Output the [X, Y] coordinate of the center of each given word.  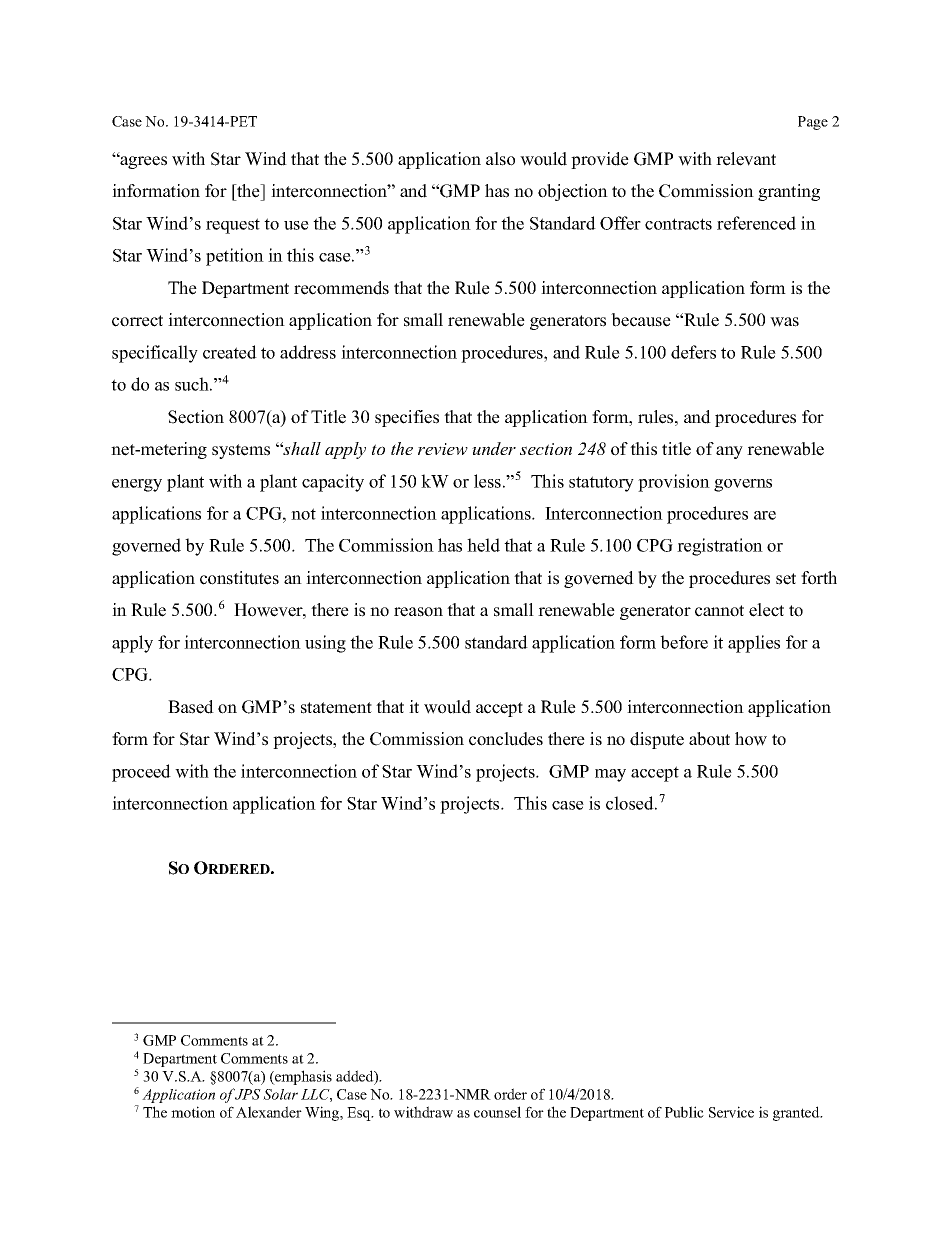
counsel [497, 1112]
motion [193, 1112]
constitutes [239, 578]
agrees [142, 162]
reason [418, 612]
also [500, 159]
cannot [719, 611]
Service [731, 1112]
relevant [746, 159]
